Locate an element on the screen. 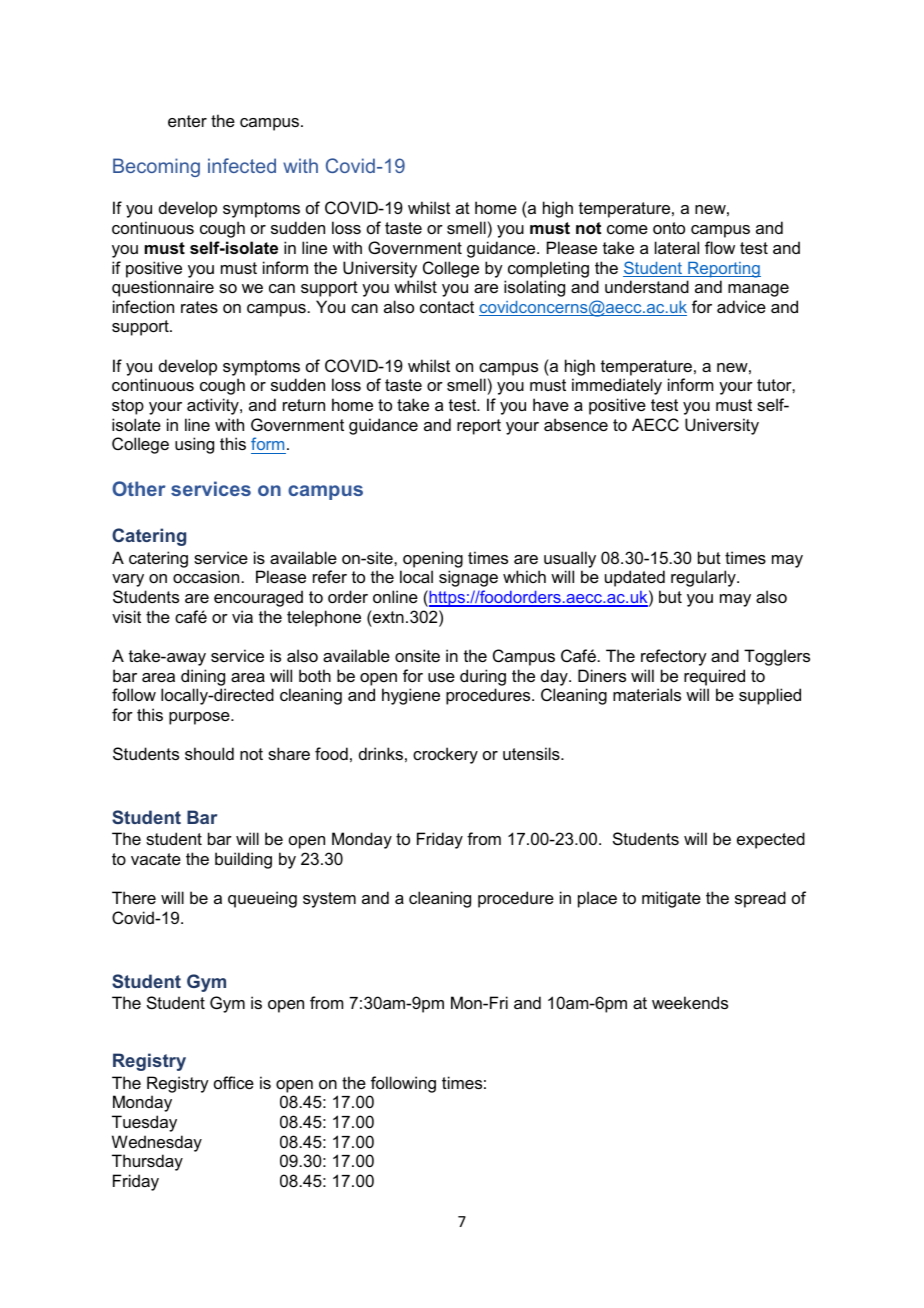  completing is located at coordinates (548, 269).
